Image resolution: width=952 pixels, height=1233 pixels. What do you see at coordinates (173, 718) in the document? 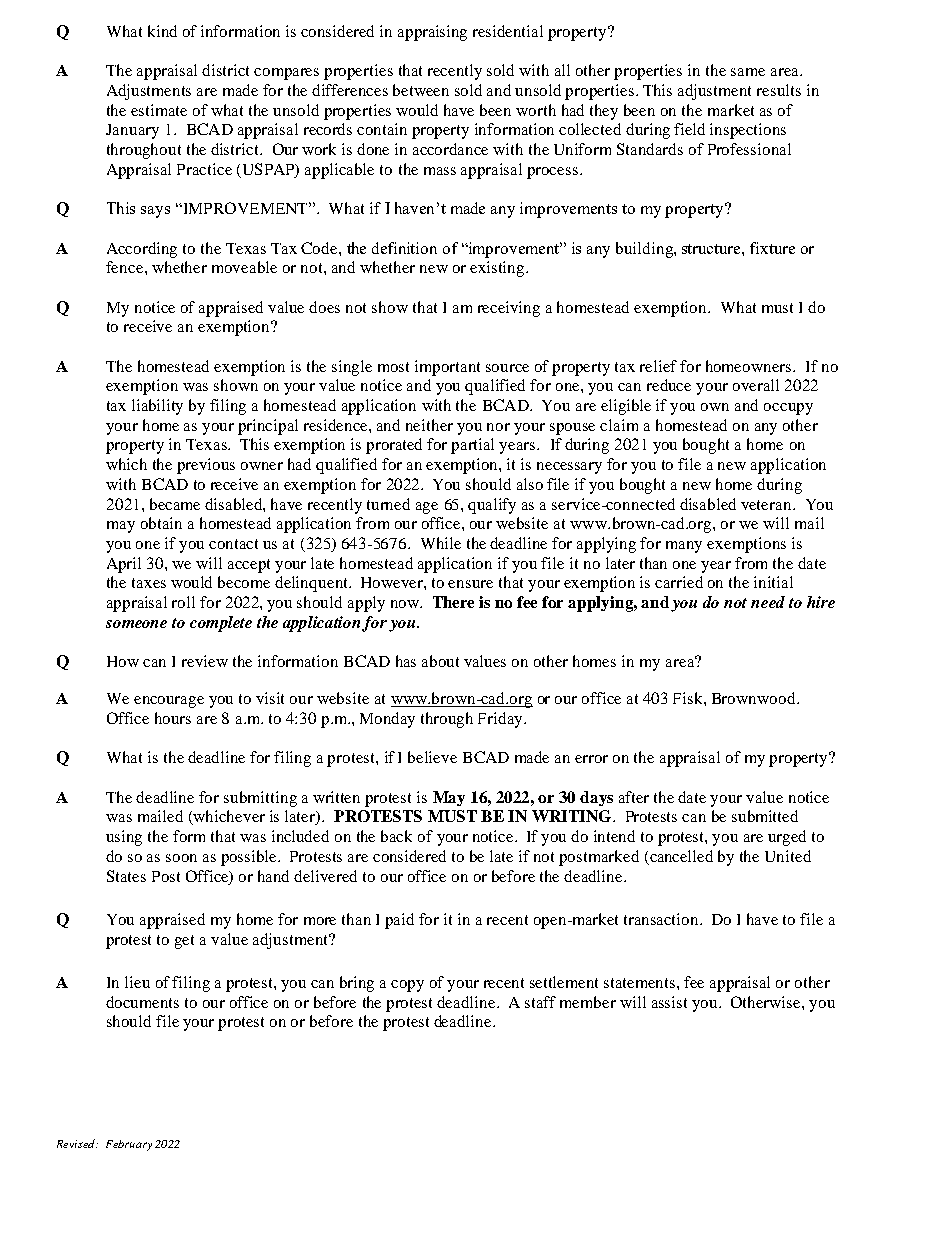
I see `hours` at bounding box center [173, 718].
